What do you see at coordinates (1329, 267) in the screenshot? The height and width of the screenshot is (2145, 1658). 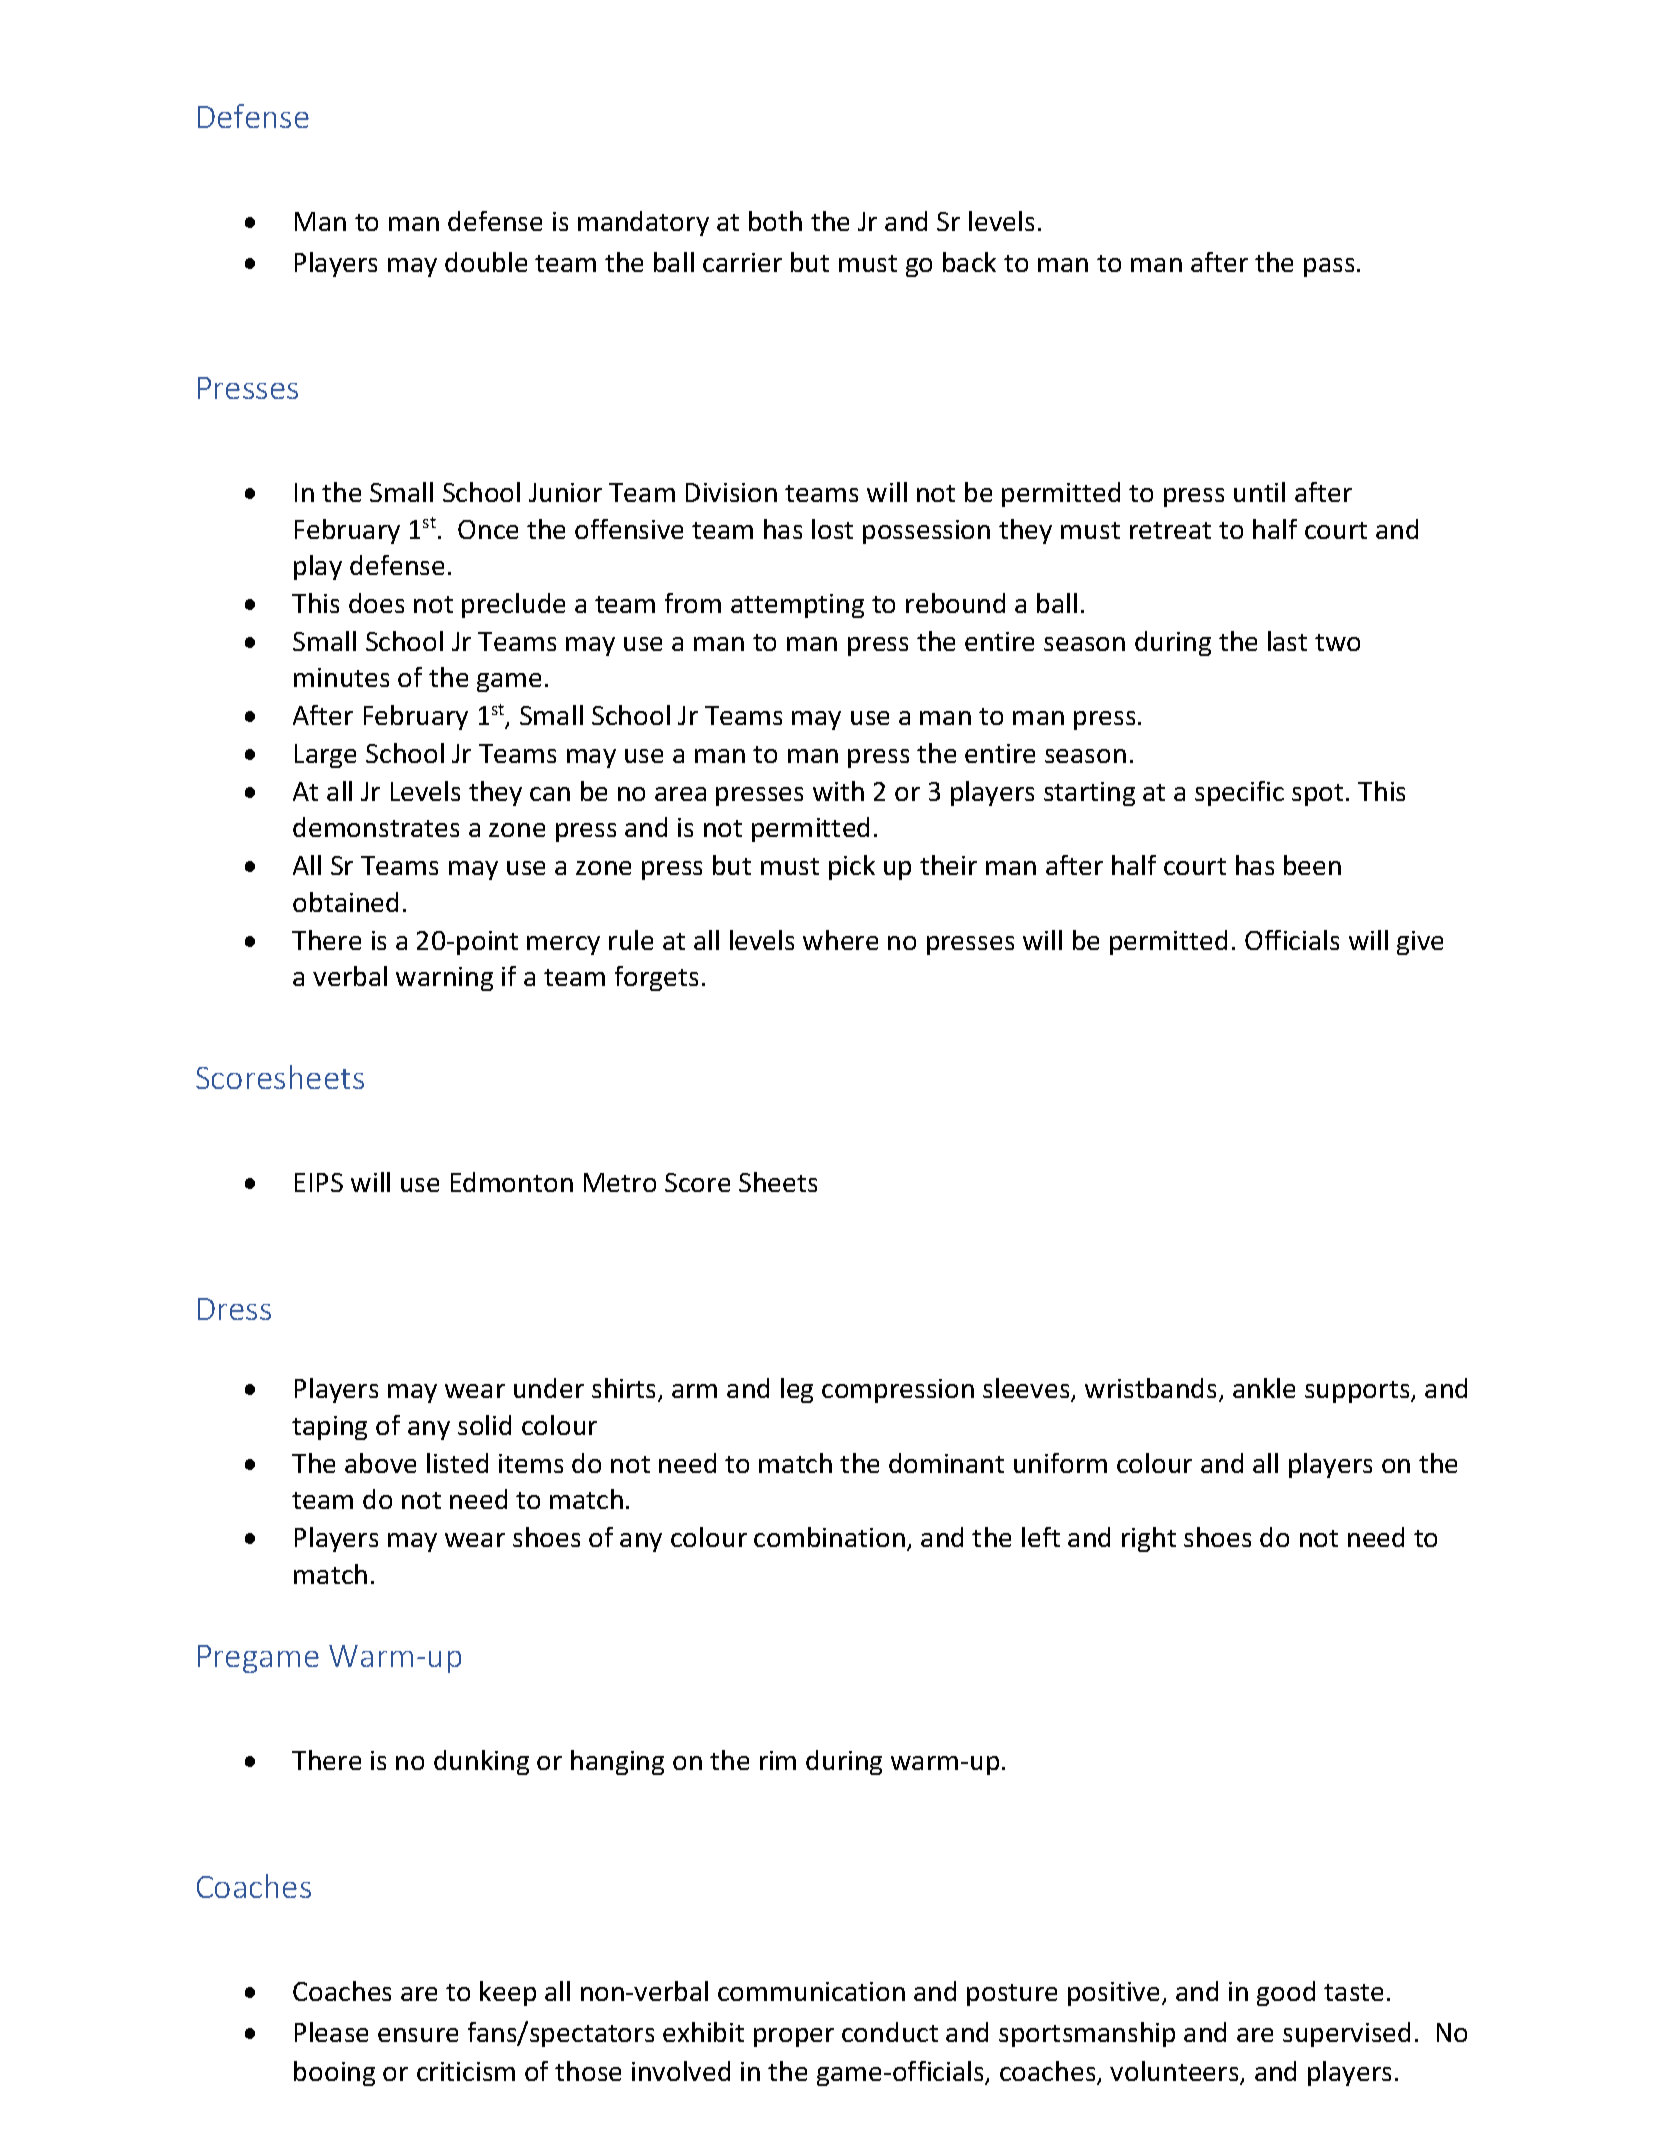 I see `pass` at bounding box center [1329, 267].
